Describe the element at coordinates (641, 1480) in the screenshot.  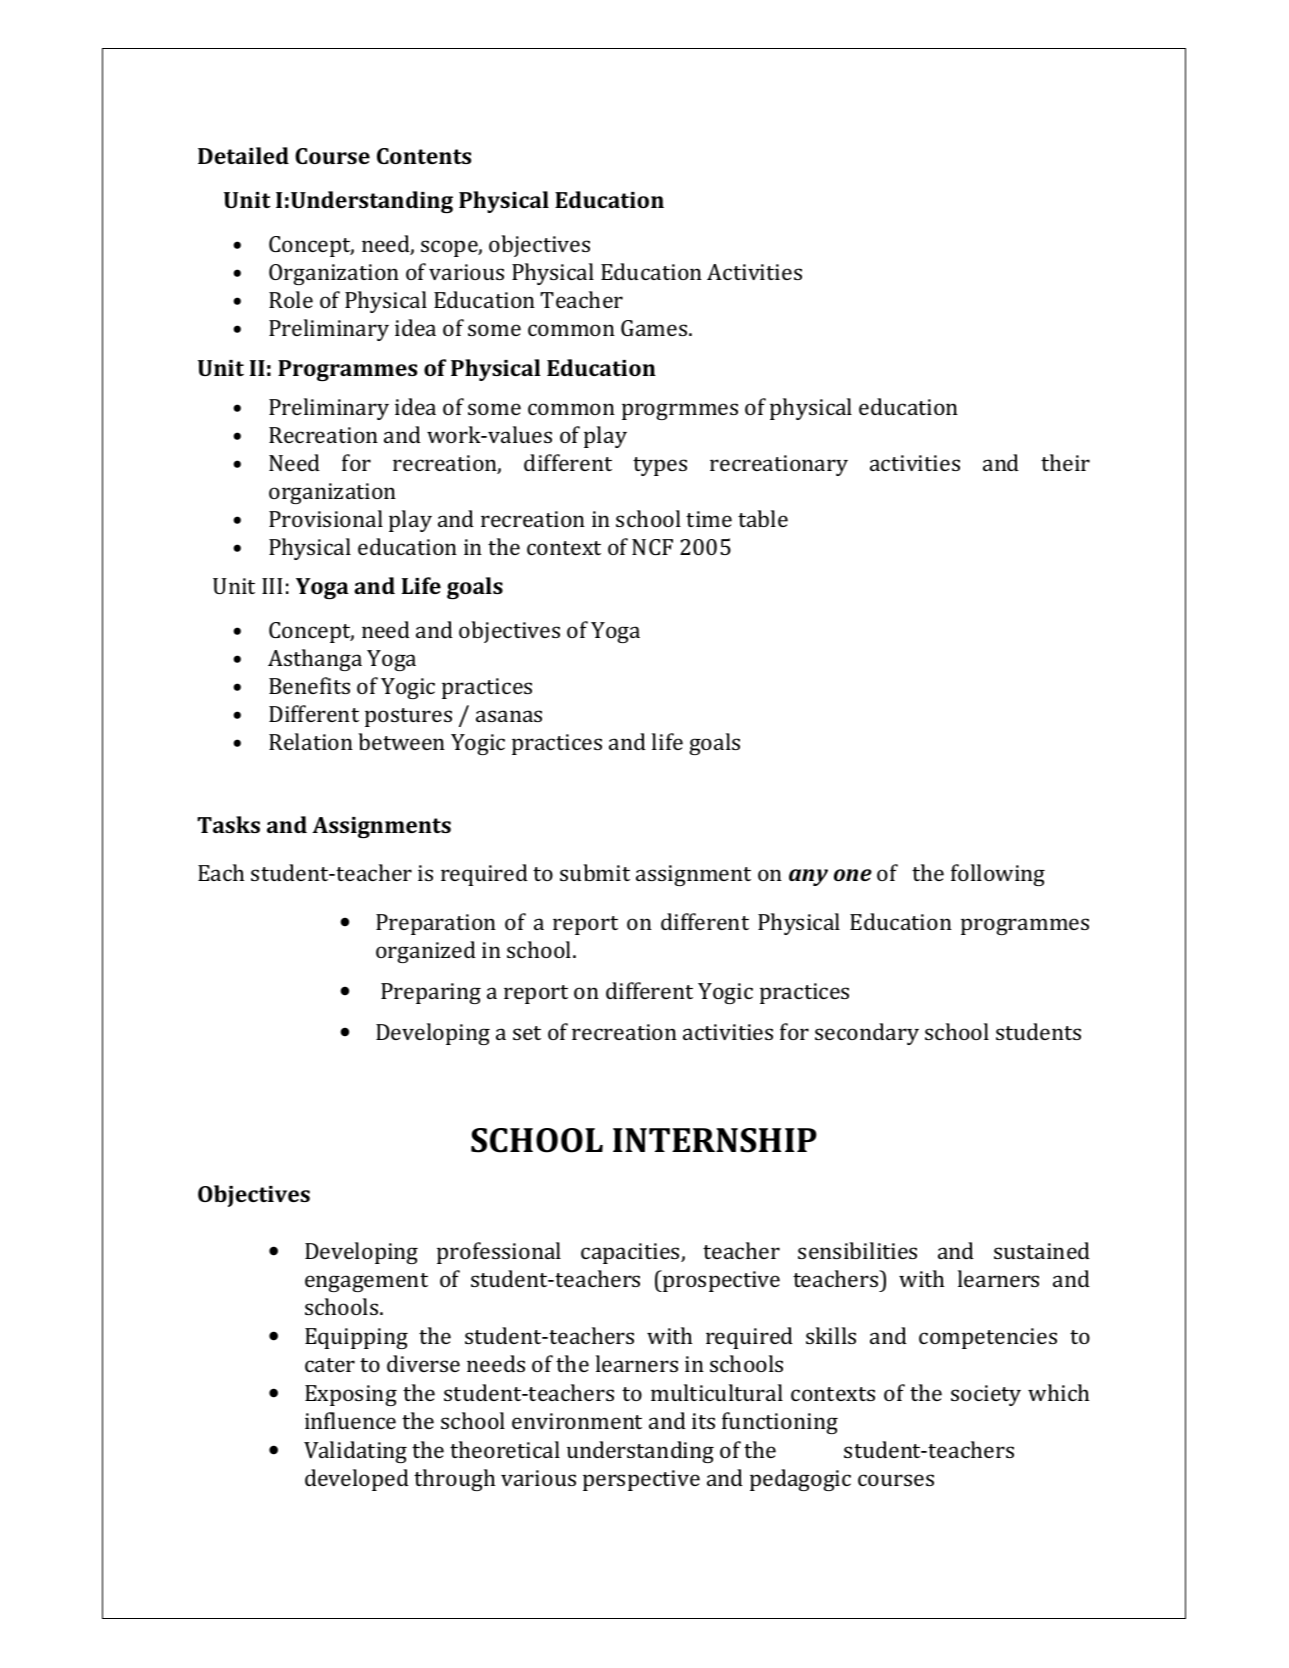
I see `perspective` at that location.
